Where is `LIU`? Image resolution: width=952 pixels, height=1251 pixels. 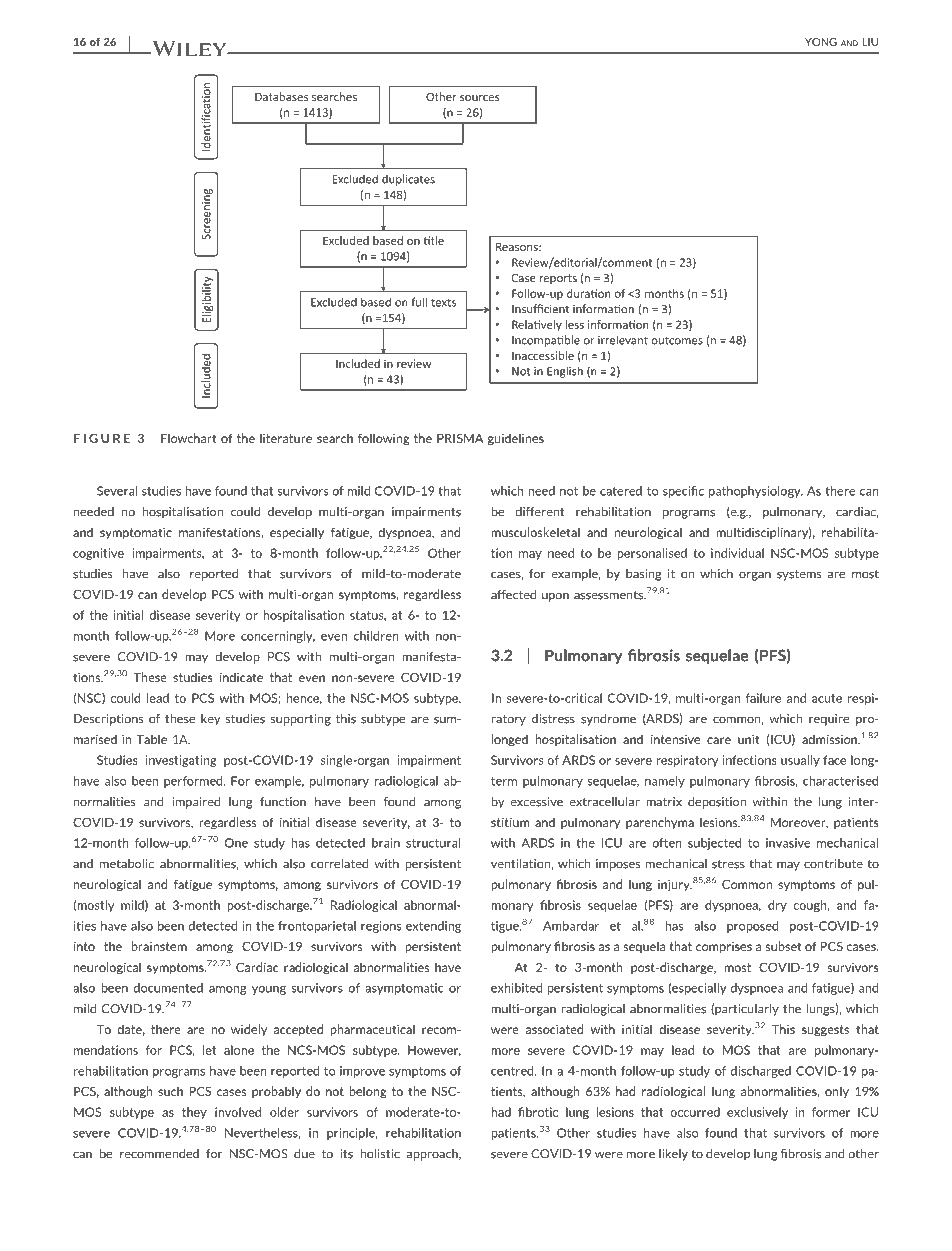
LIU is located at coordinates (870, 42).
